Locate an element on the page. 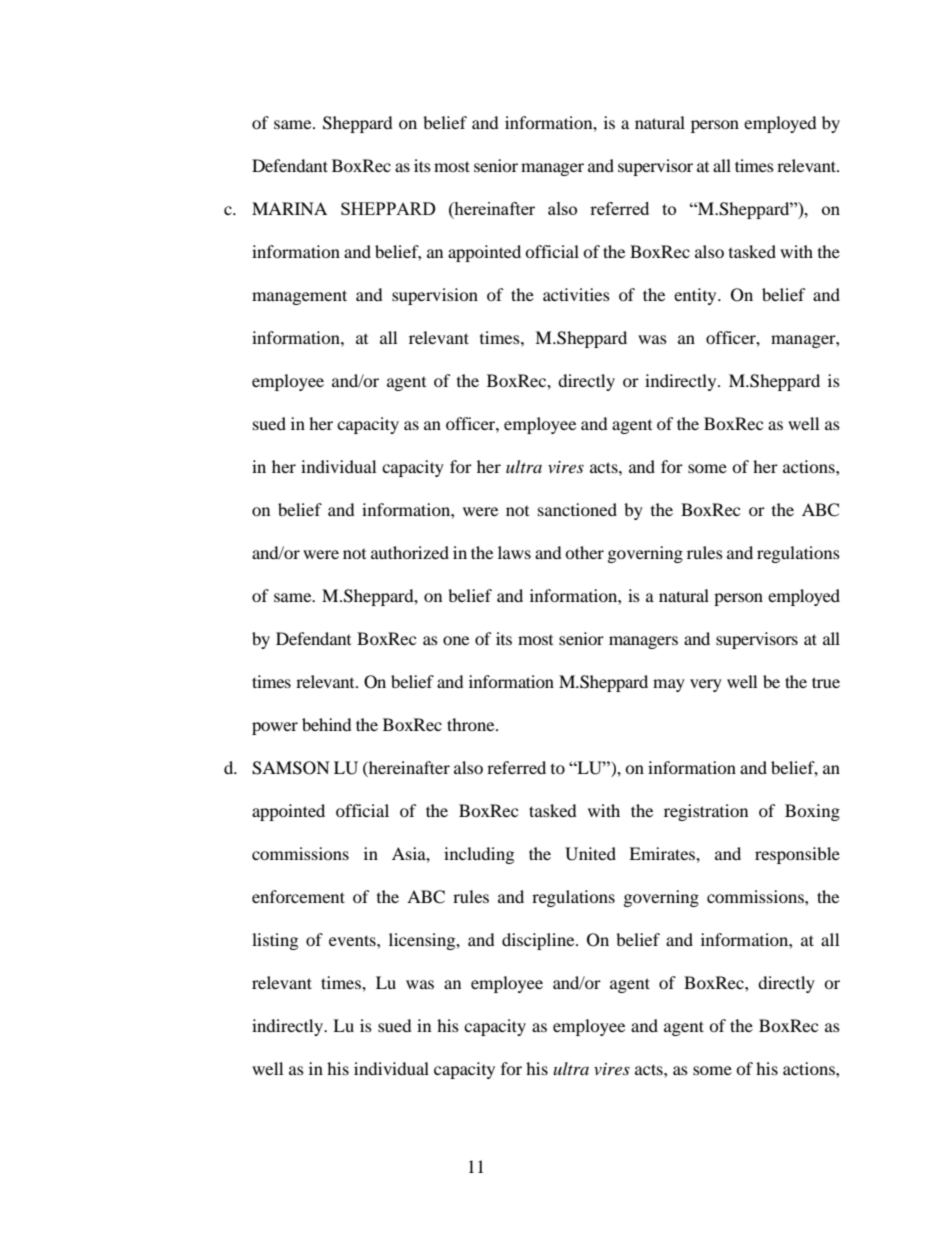  other is located at coordinates (584, 552).
